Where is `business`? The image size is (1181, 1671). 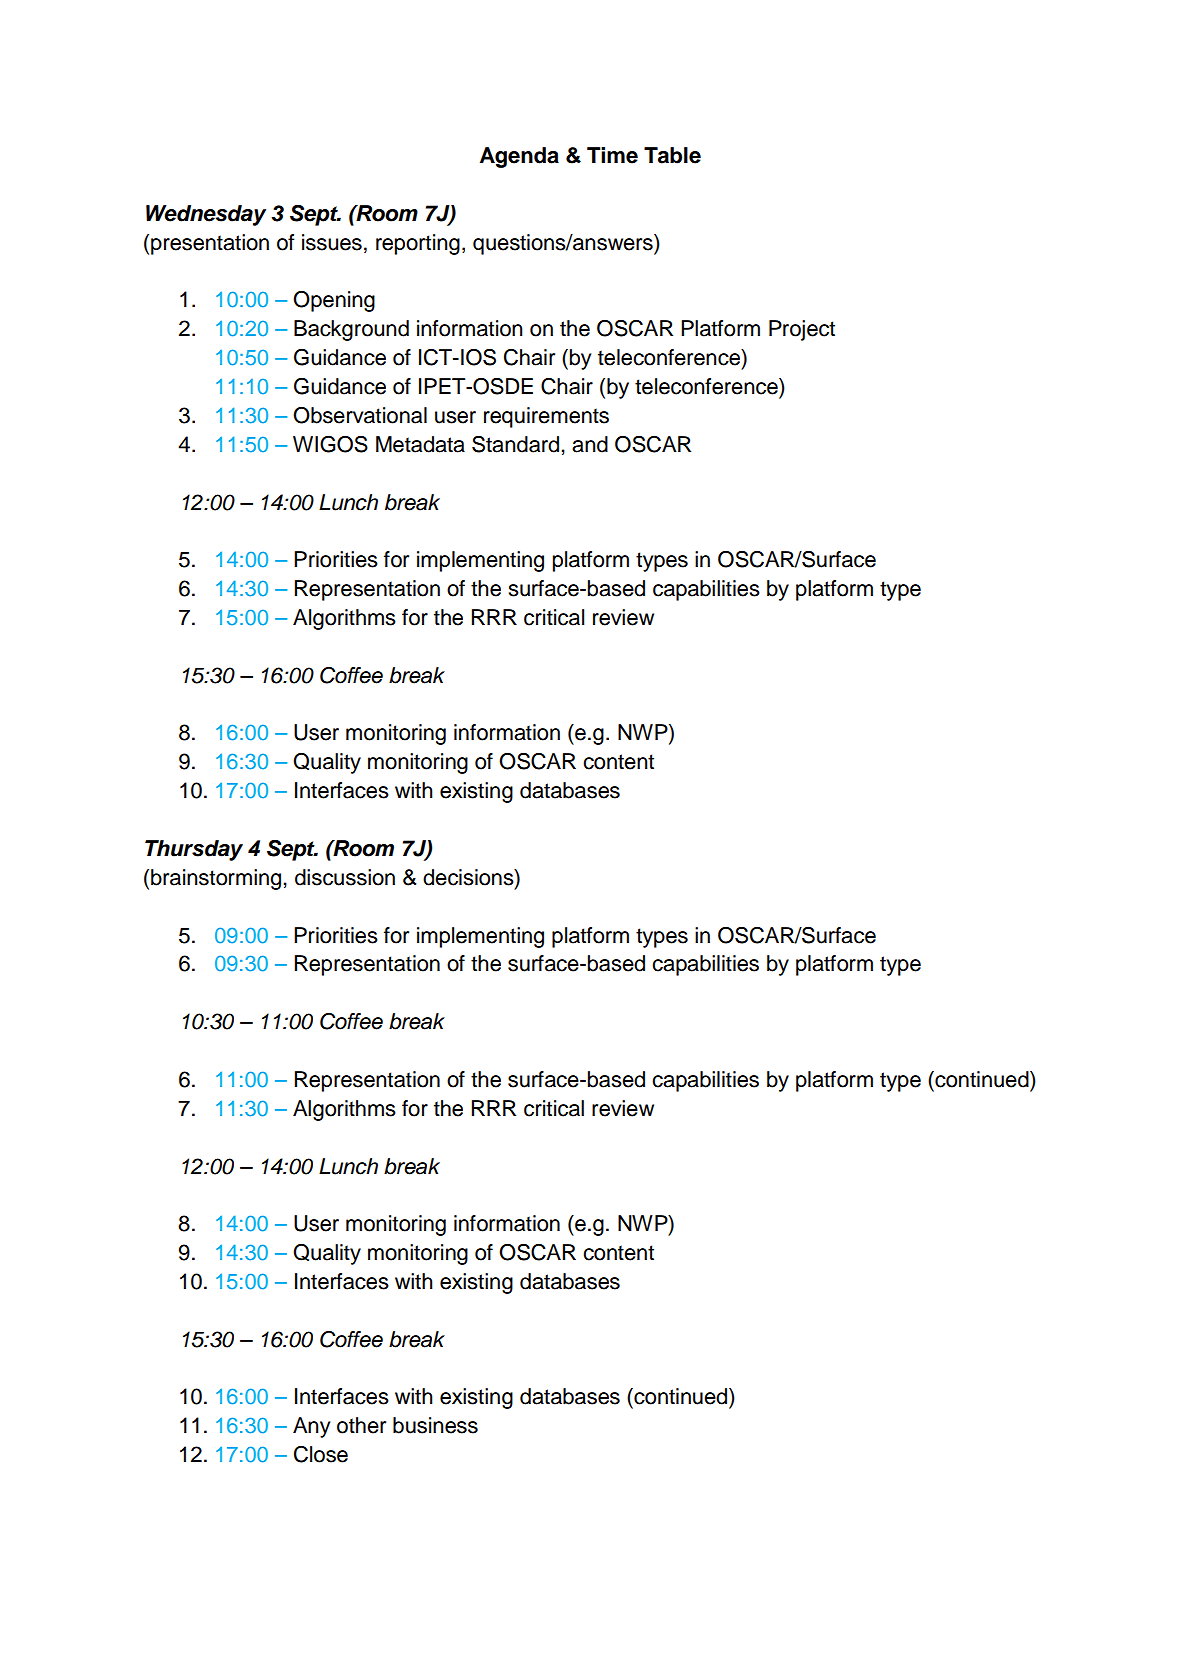 business is located at coordinates (435, 1425).
